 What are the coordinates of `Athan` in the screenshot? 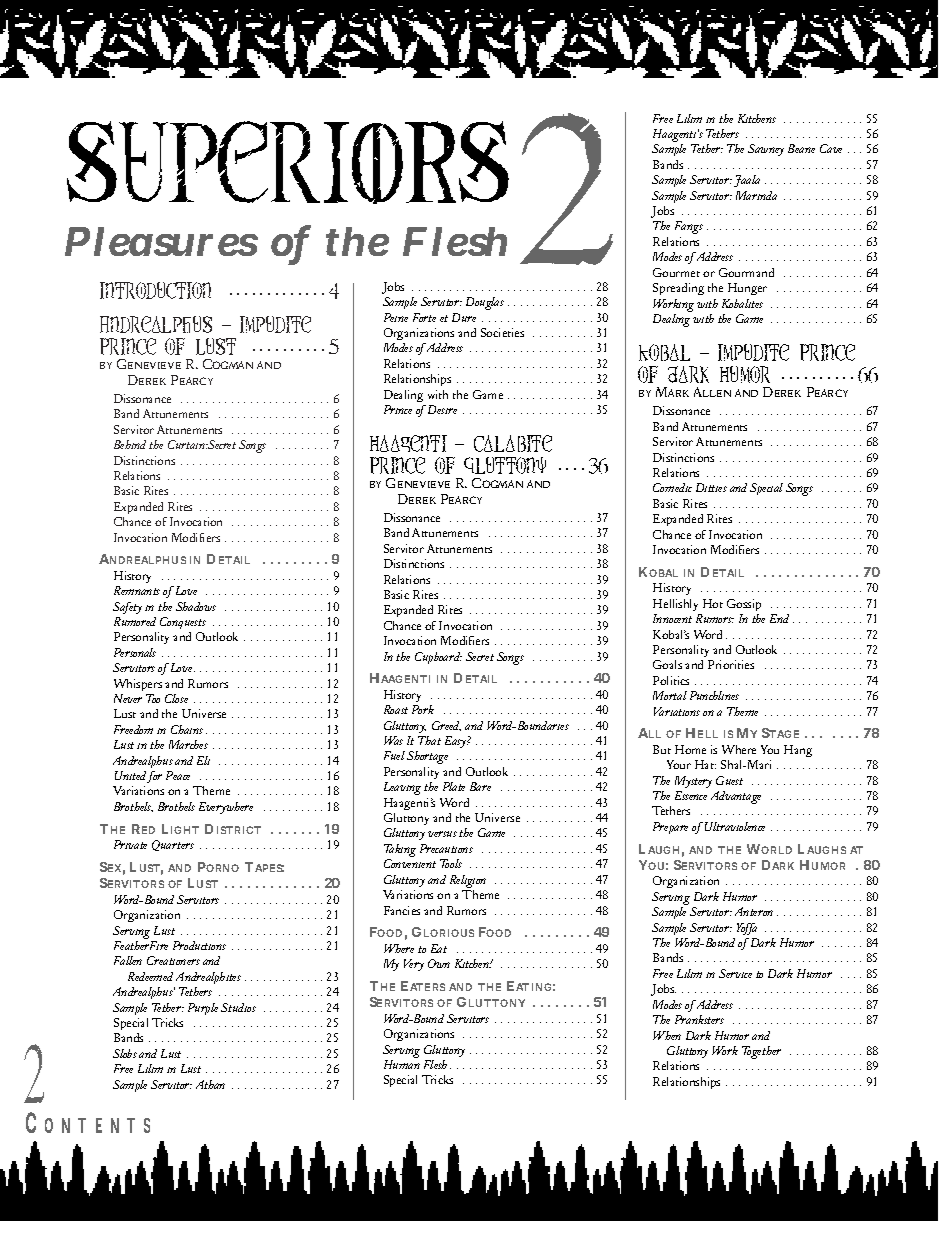 It's located at (210, 1084).
